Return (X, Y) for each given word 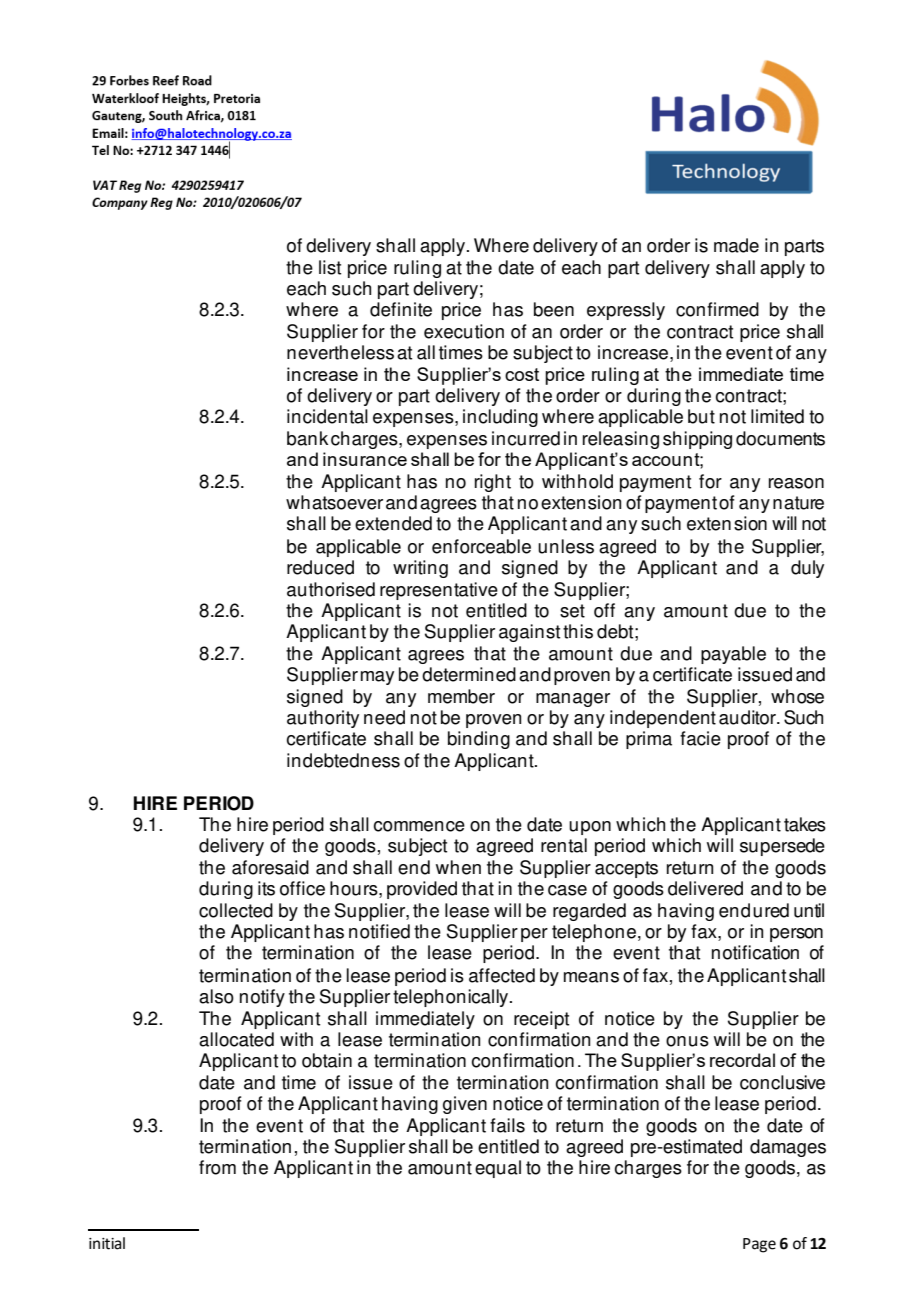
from (217, 1167)
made (736, 245)
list (330, 267)
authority (323, 719)
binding (479, 740)
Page (759, 1245)
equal (498, 1169)
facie (700, 738)
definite (401, 309)
